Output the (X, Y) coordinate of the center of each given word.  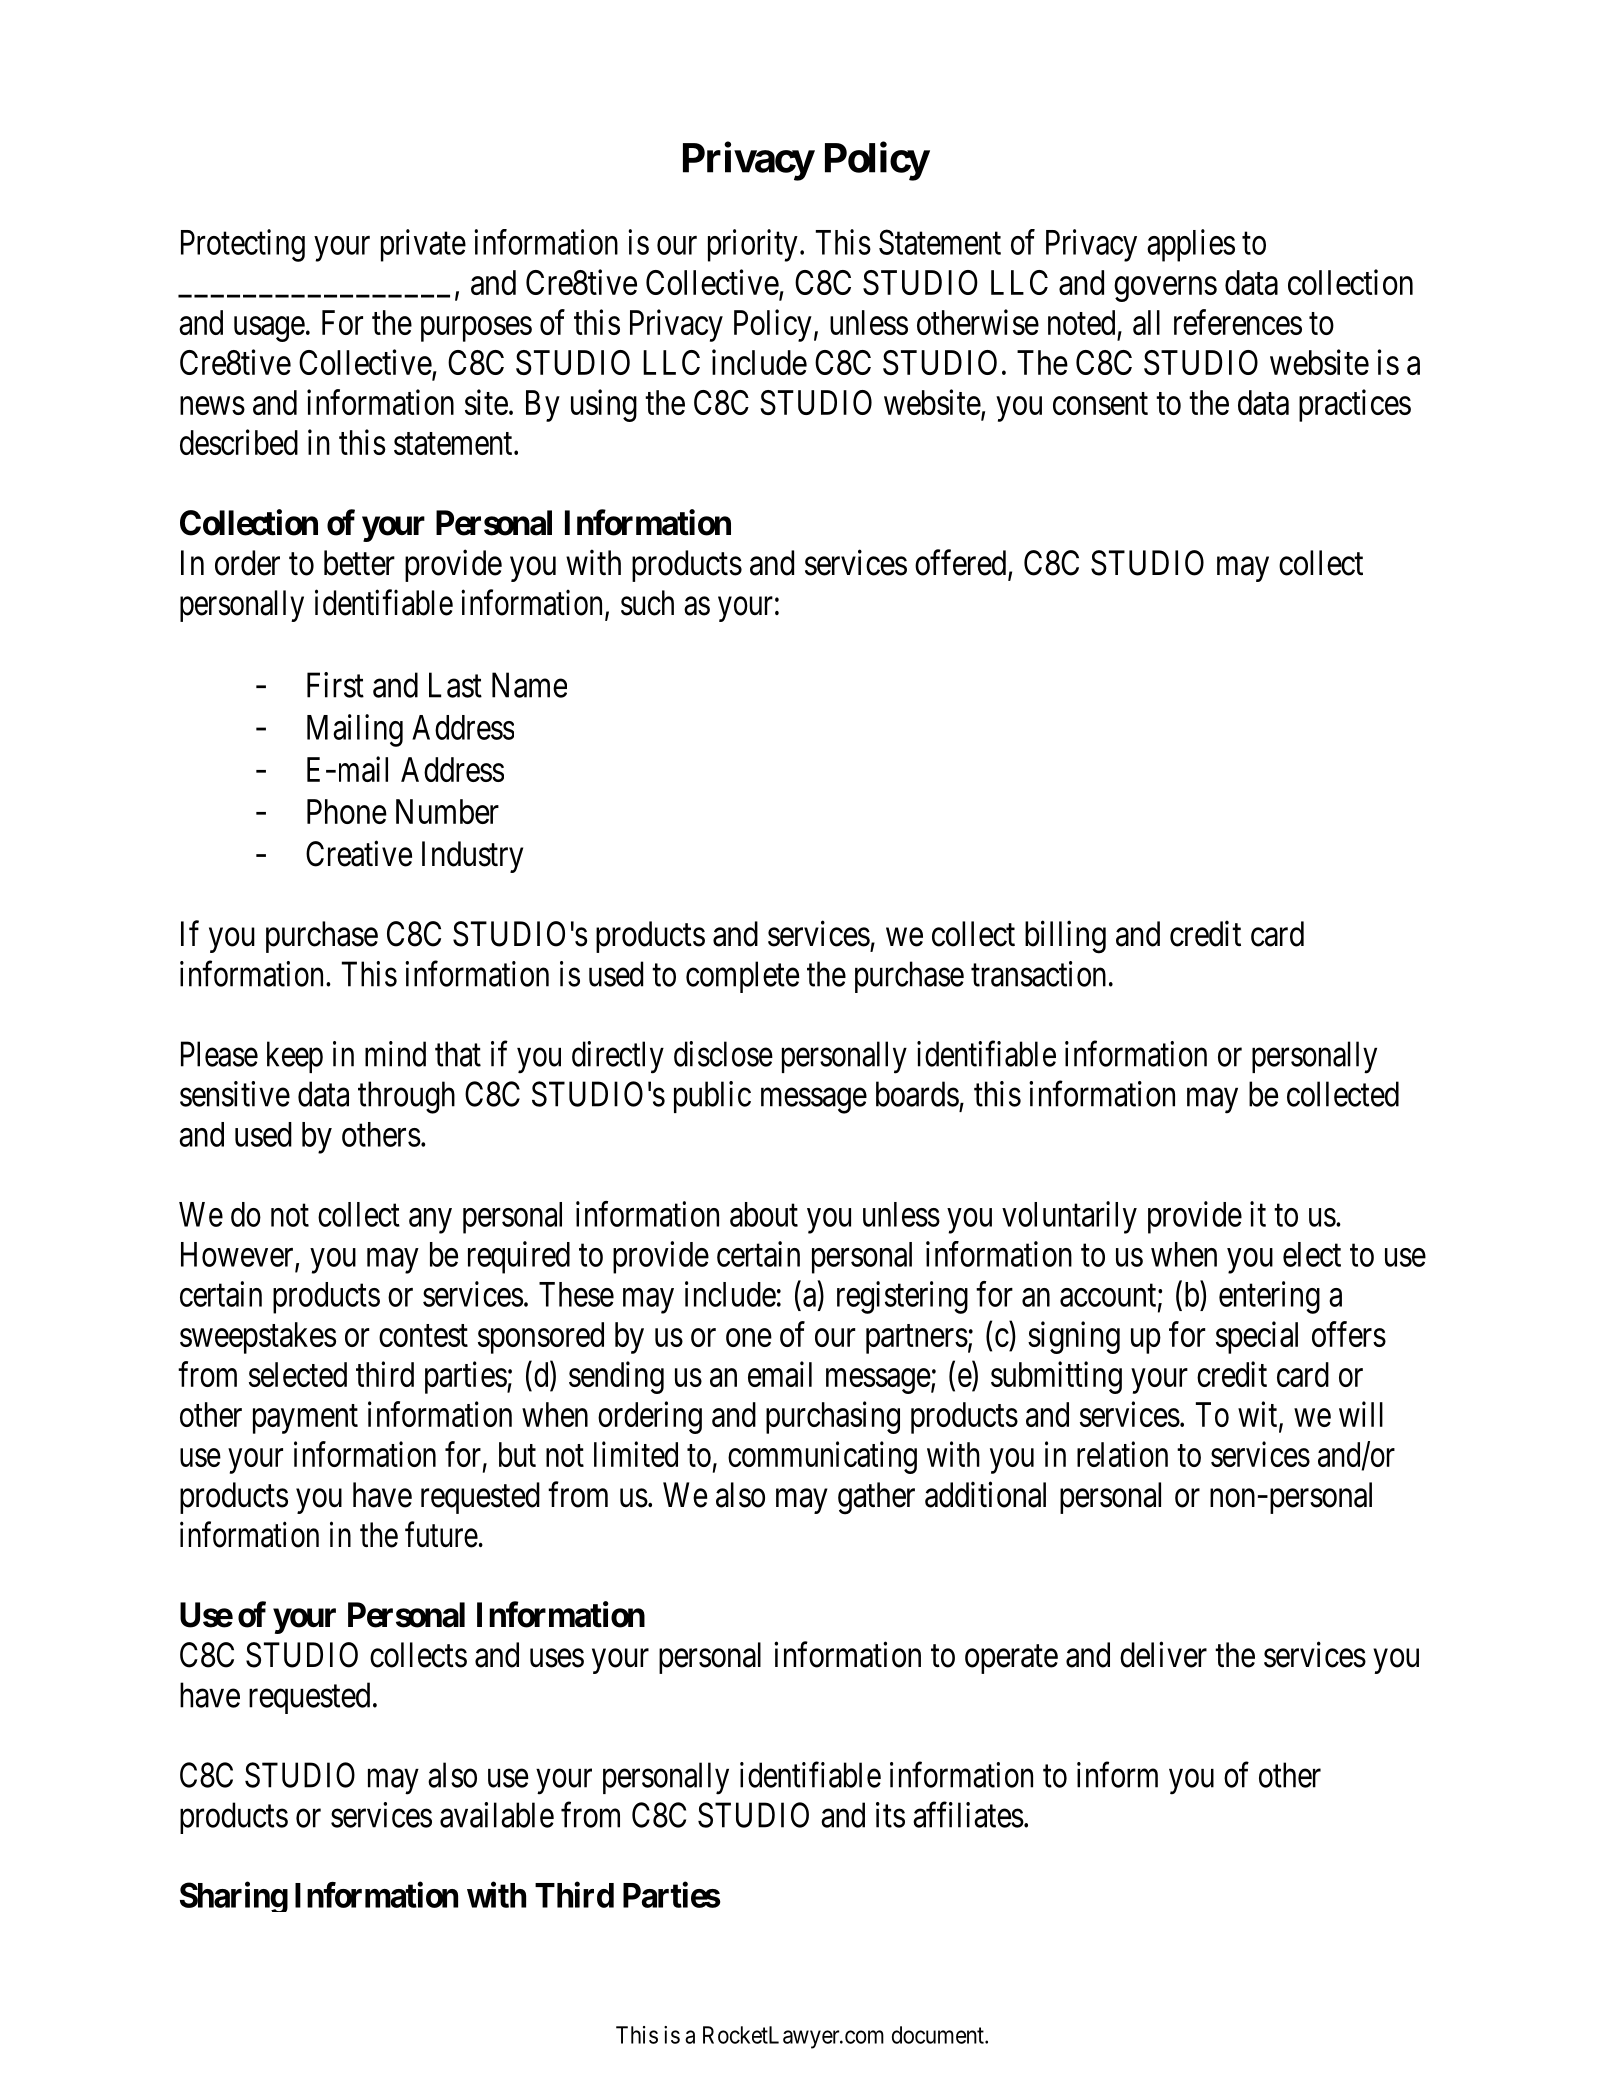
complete (742, 977)
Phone (347, 811)
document (939, 2035)
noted (1081, 322)
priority (753, 245)
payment (305, 1419)
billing (1065, 937)
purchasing (833, 1417)
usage (269, 329)
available (497, 1815)
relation (1122, 1454)
